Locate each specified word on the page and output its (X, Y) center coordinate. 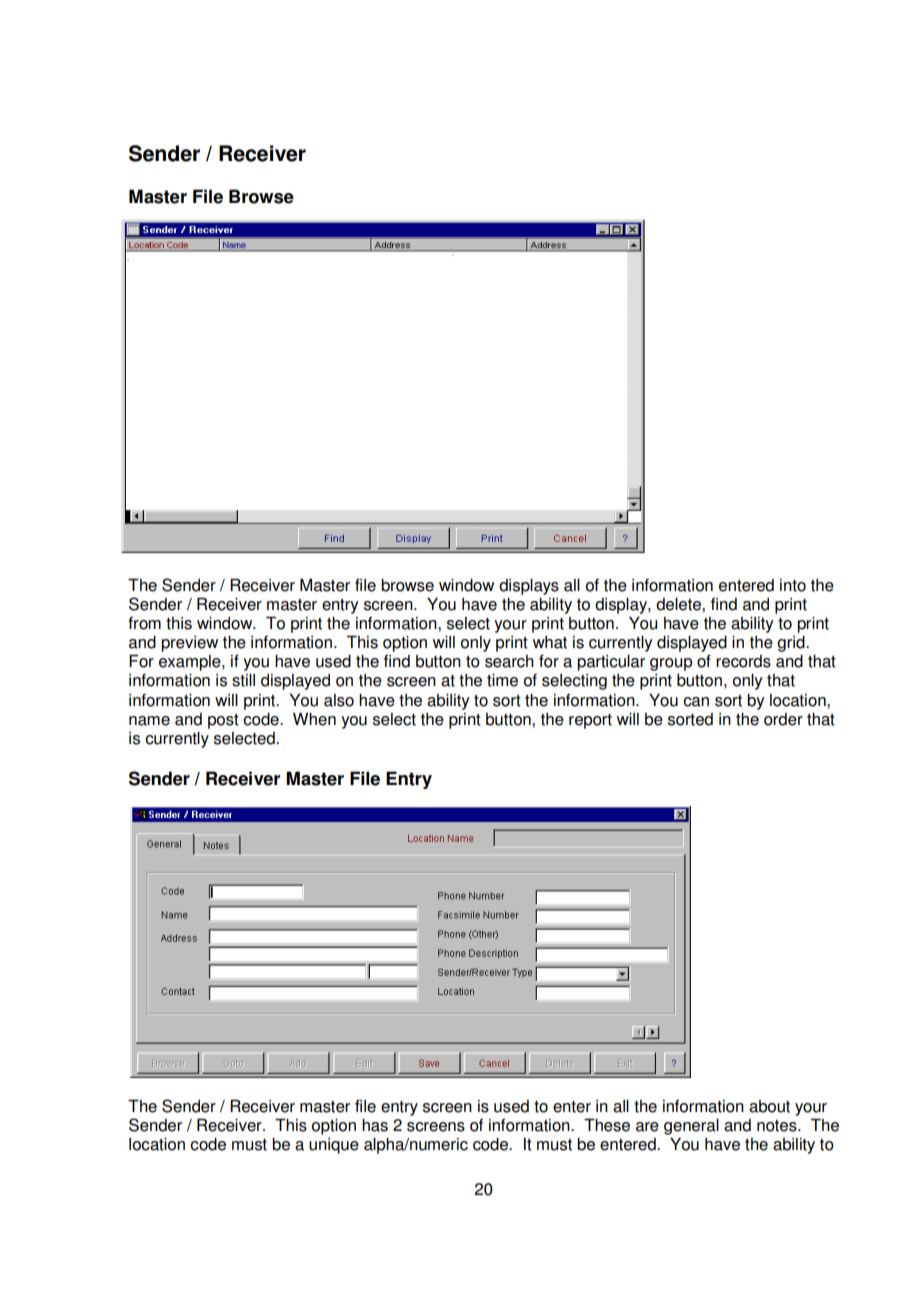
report (590, 721)
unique (334, 1146)
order (783, 719)
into (793, 585)
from (144, 623)
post (223, 721)
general (691, 1127)
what (550, 642)
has (375, 1125)
